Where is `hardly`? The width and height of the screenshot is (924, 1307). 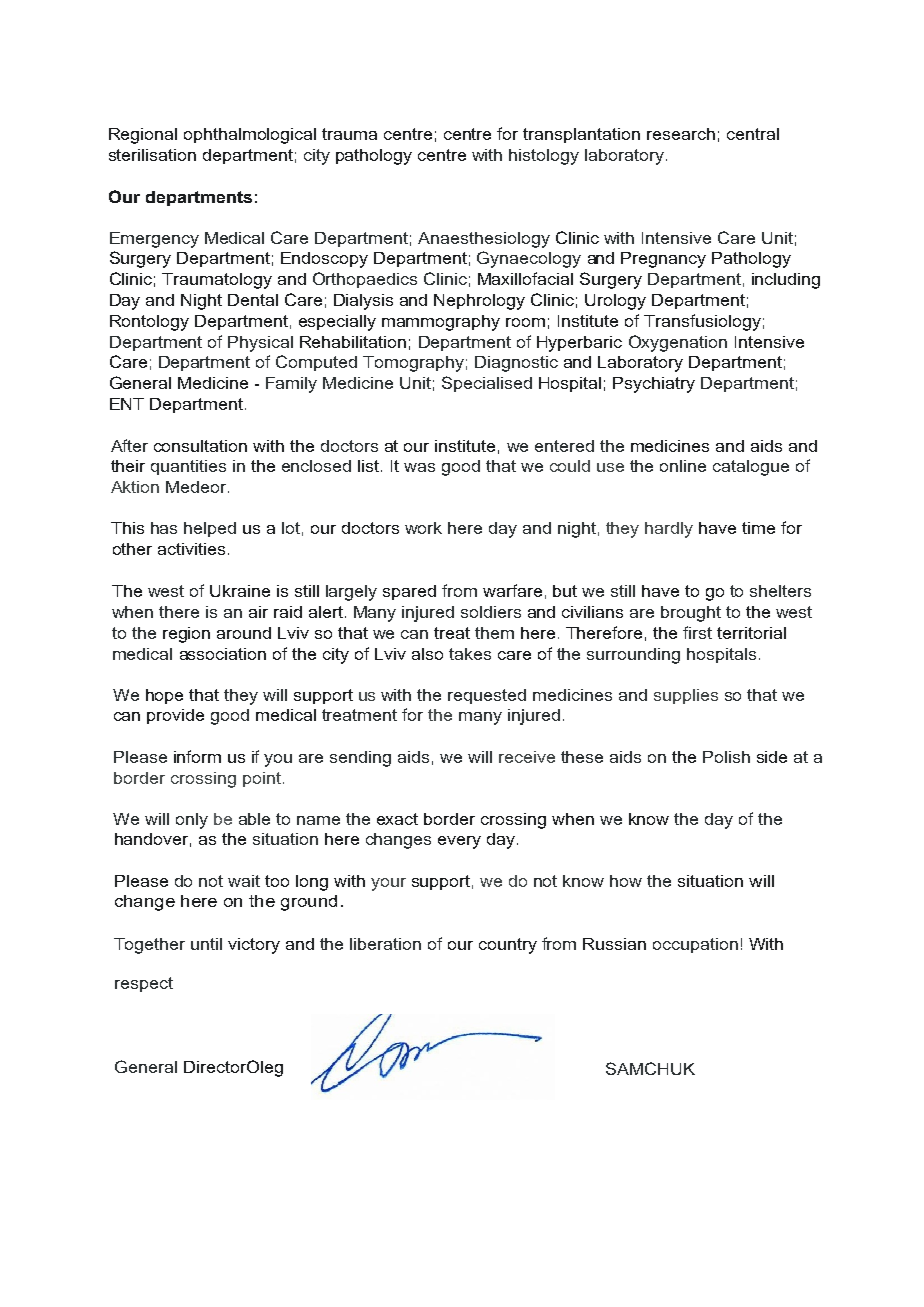
hardly is located at coordinates (669, 530).
